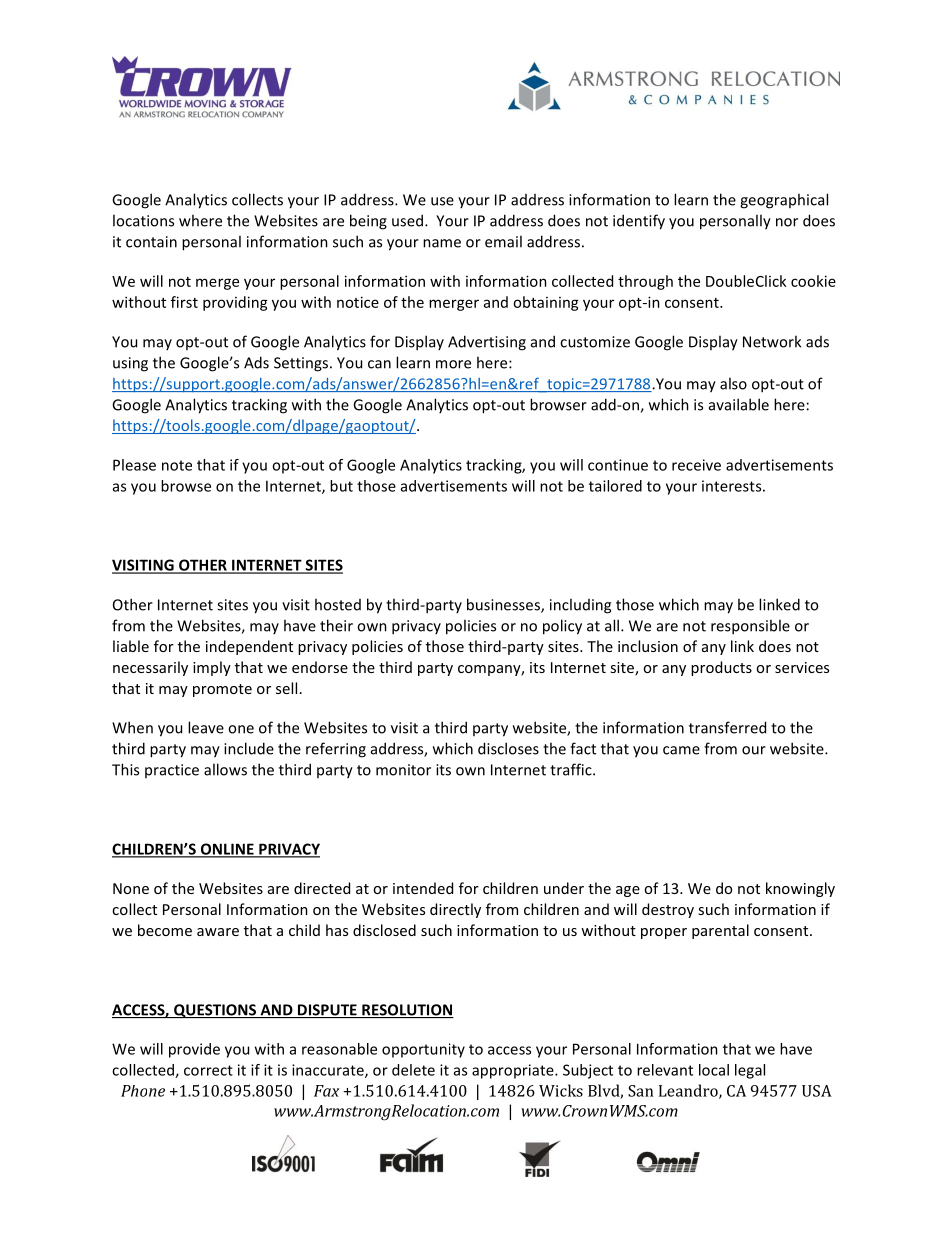 This screenshot has height=1233, width=952. I want to click on appropriate, so click(514, 1071).
